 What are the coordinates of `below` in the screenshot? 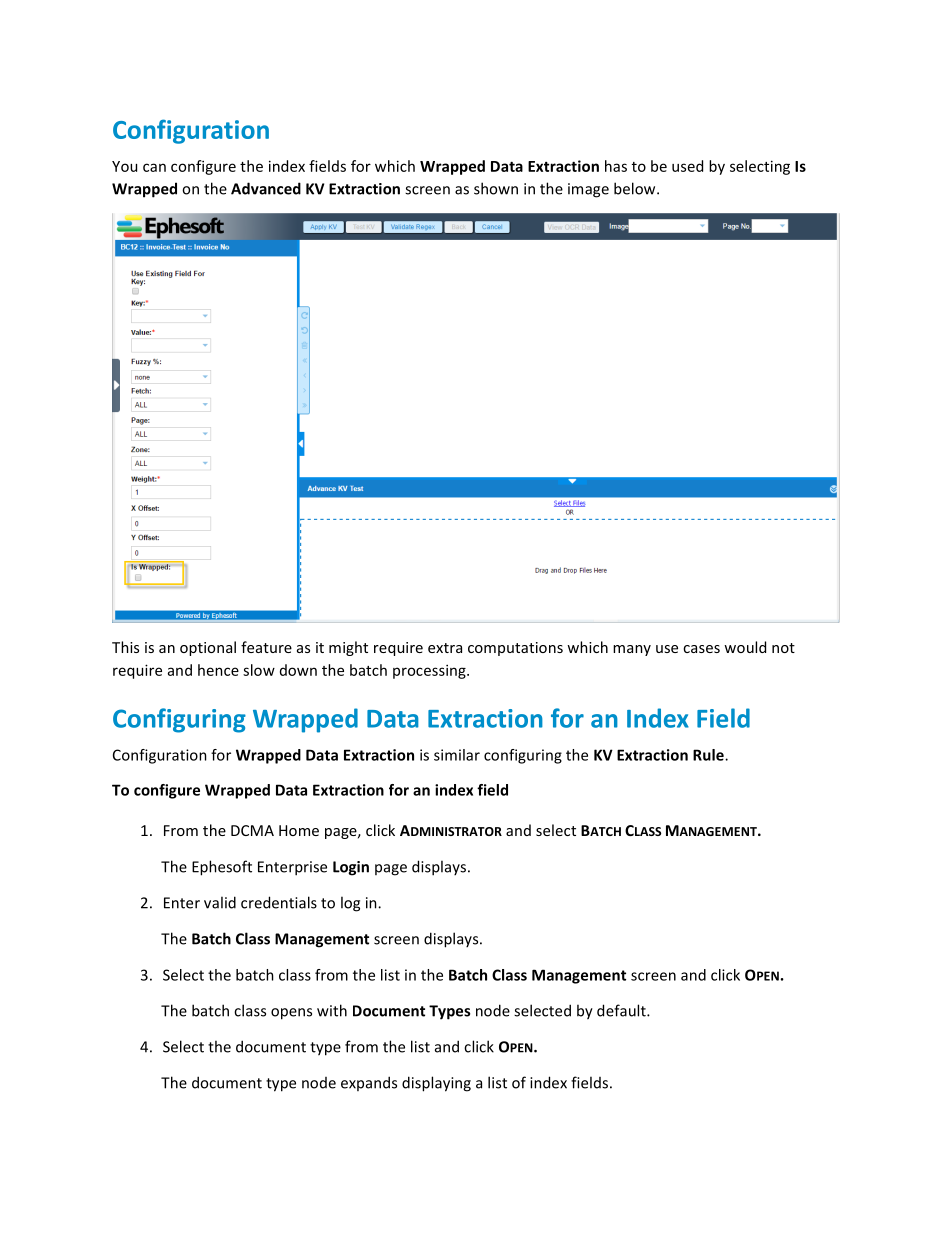 It's located at (636, 188).
